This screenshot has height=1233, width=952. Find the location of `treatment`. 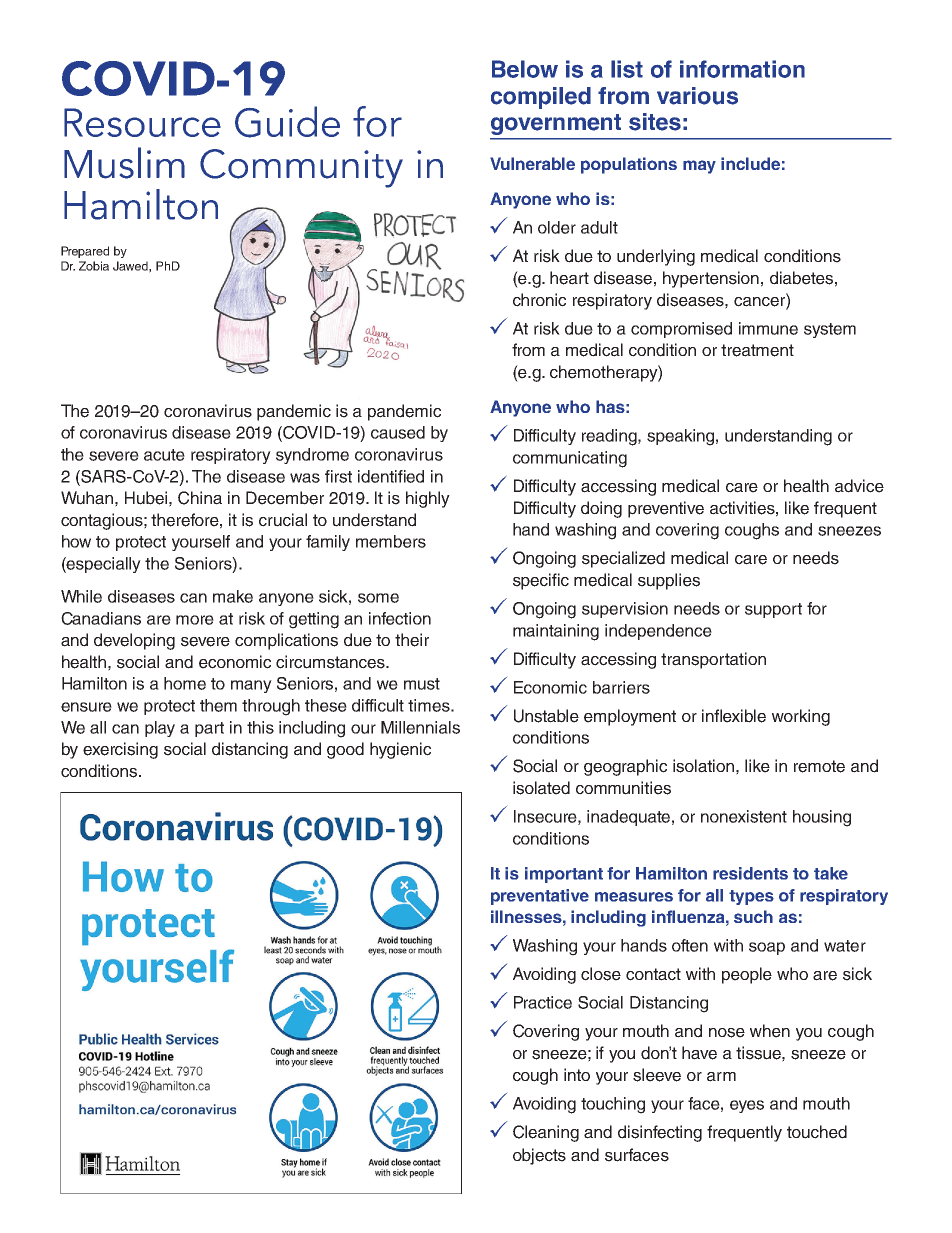

treatment is located at coordinates (757, 350).
